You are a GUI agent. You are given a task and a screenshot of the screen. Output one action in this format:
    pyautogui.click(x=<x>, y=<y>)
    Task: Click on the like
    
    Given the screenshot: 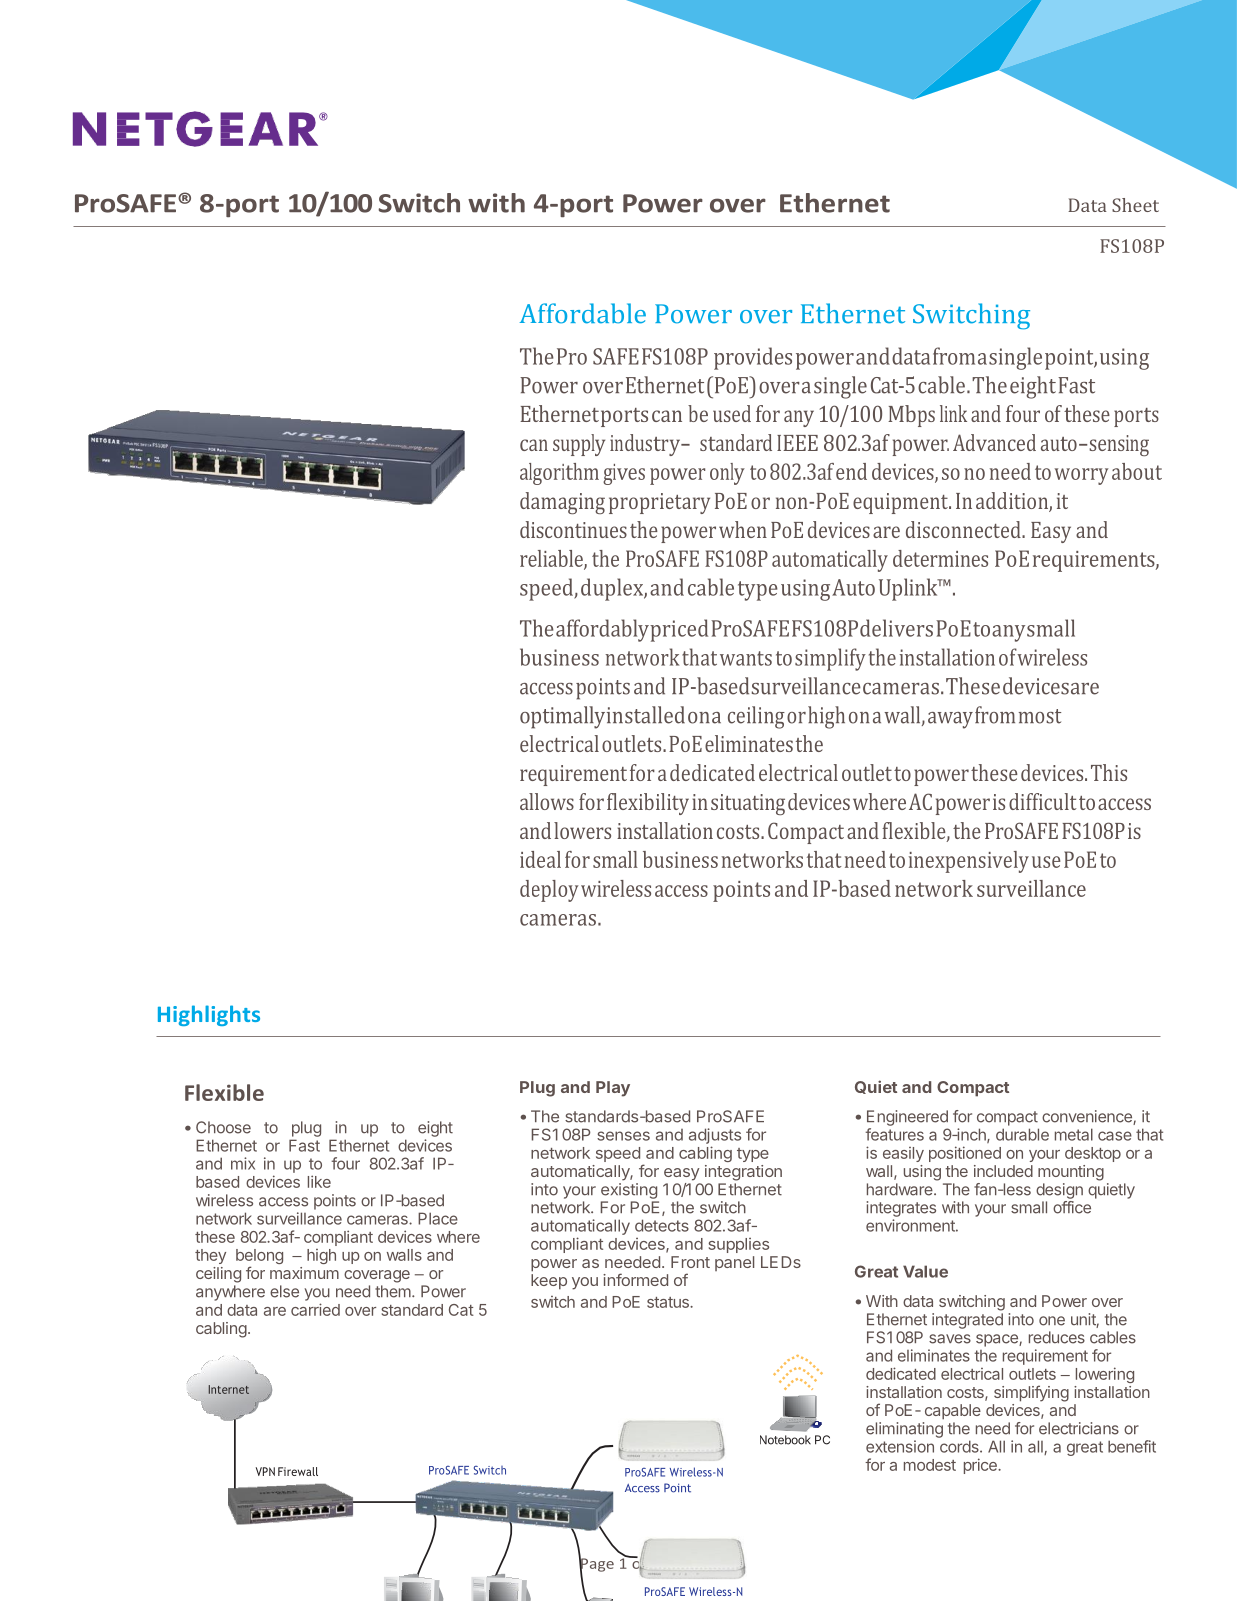 What is the action you would take?
    pyautogui.click(x=319, y=1181)
